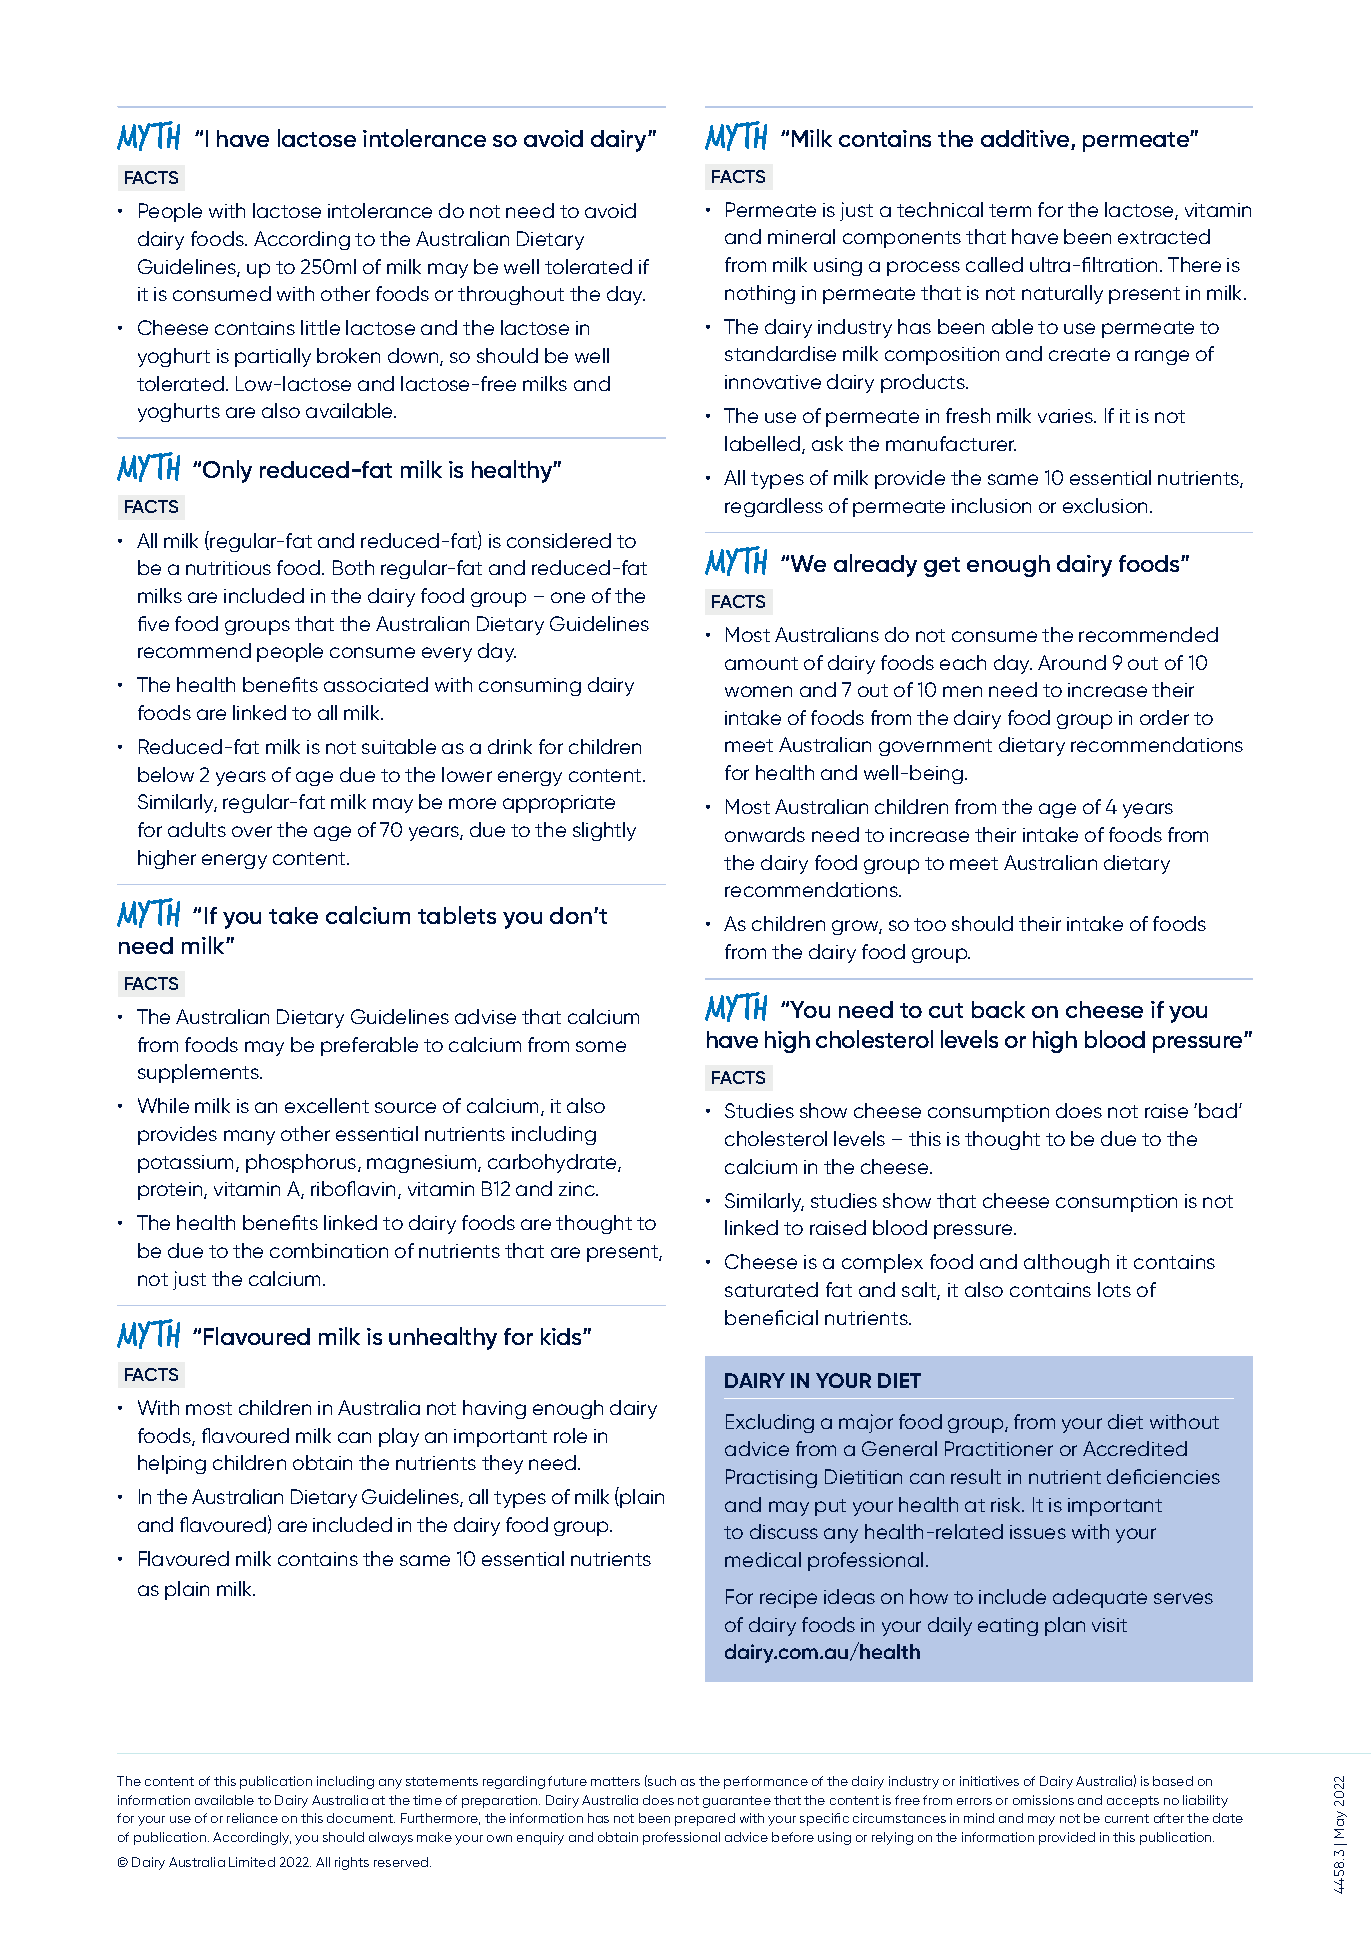 The height and width of the screenshot is (1939, 1371). What do you see at coordinates (1135, 1448) in the screenshot?
I see `Accredited` at bounding box center [1135, 1448].
